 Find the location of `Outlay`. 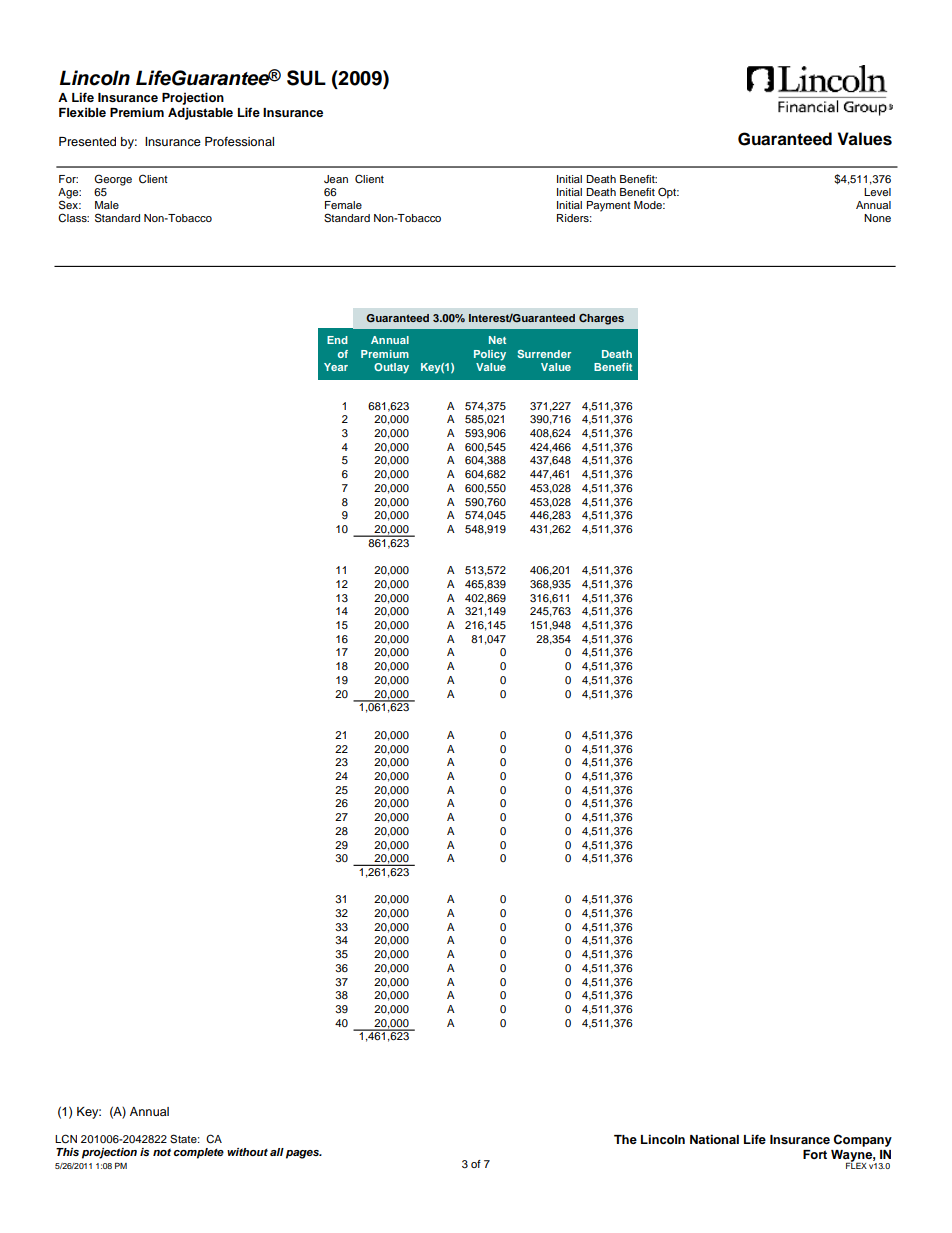

Outlay is located at coordinates (391, 368).
